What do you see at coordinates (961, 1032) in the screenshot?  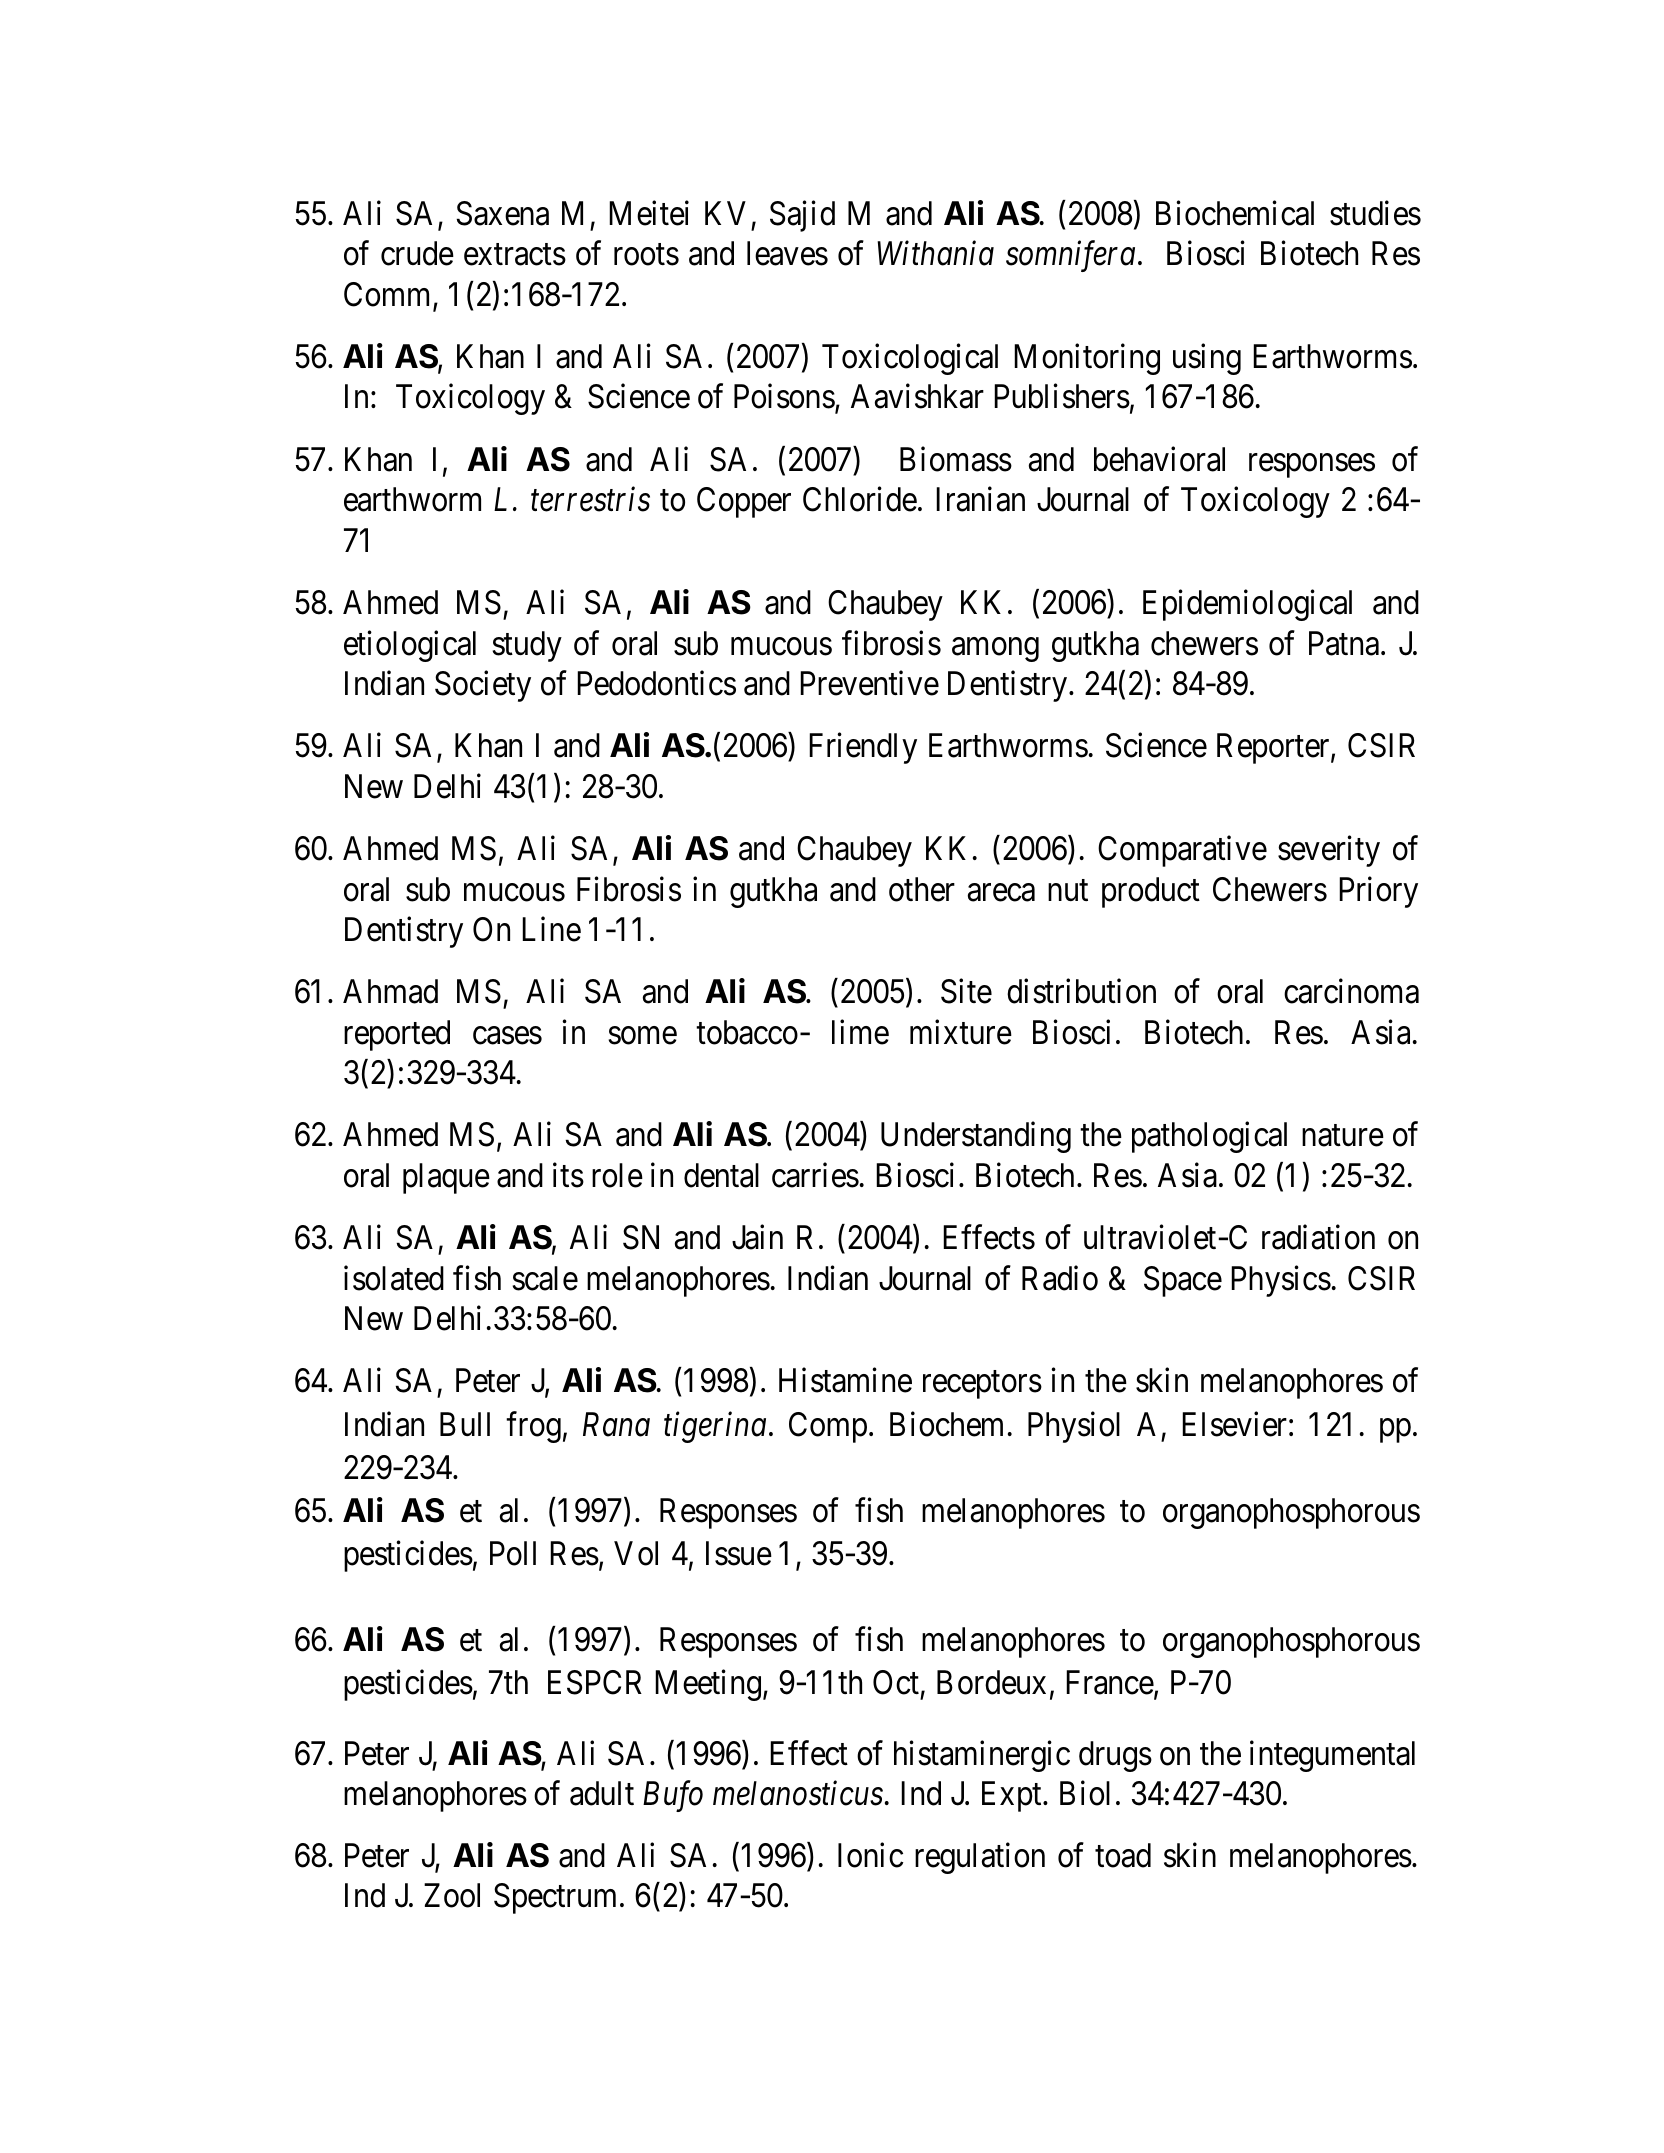 I see `mixture` at bounding box center [961, 1032].
